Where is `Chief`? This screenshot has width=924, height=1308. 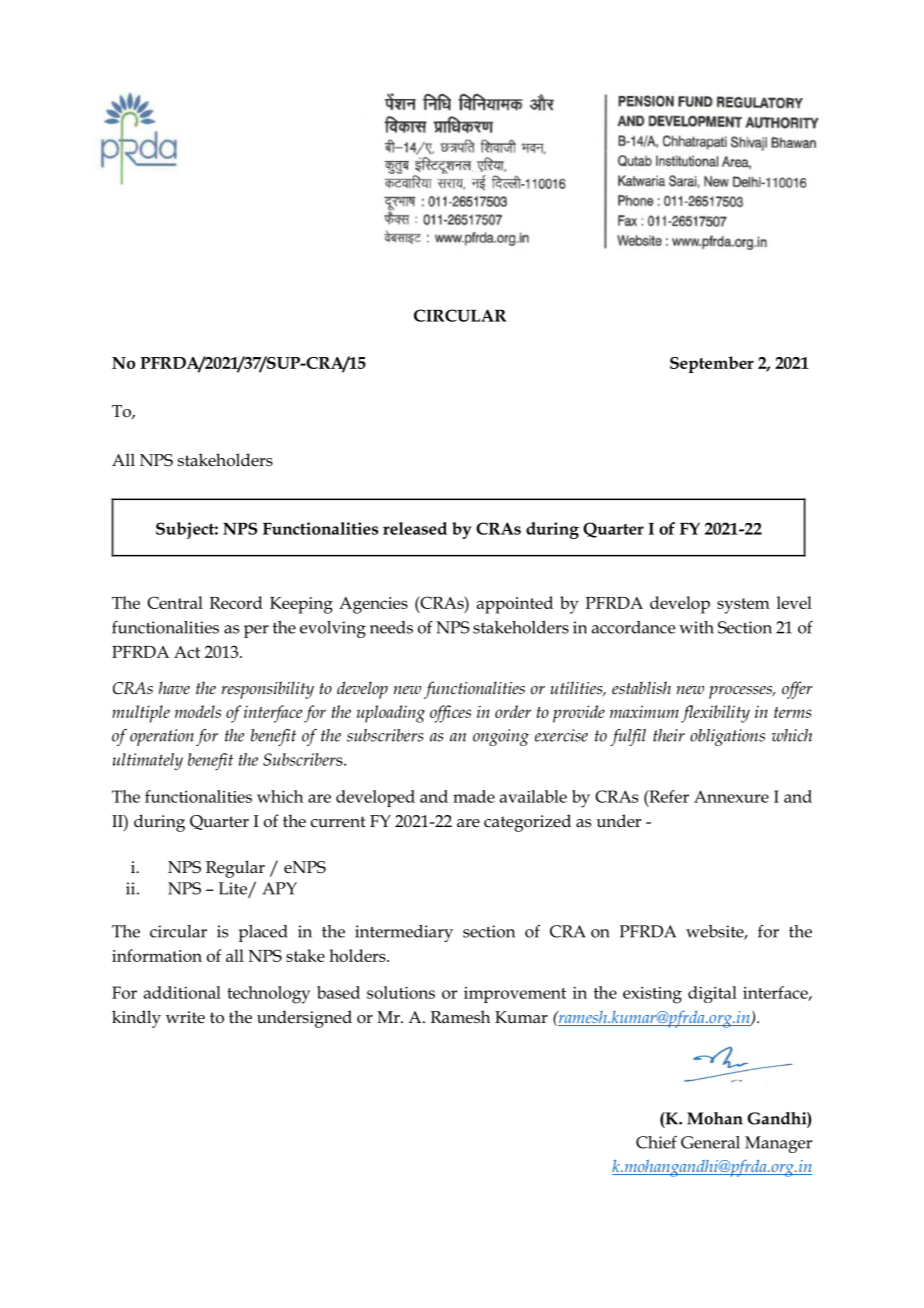 Chief is located at coordinates (656, 1142).
